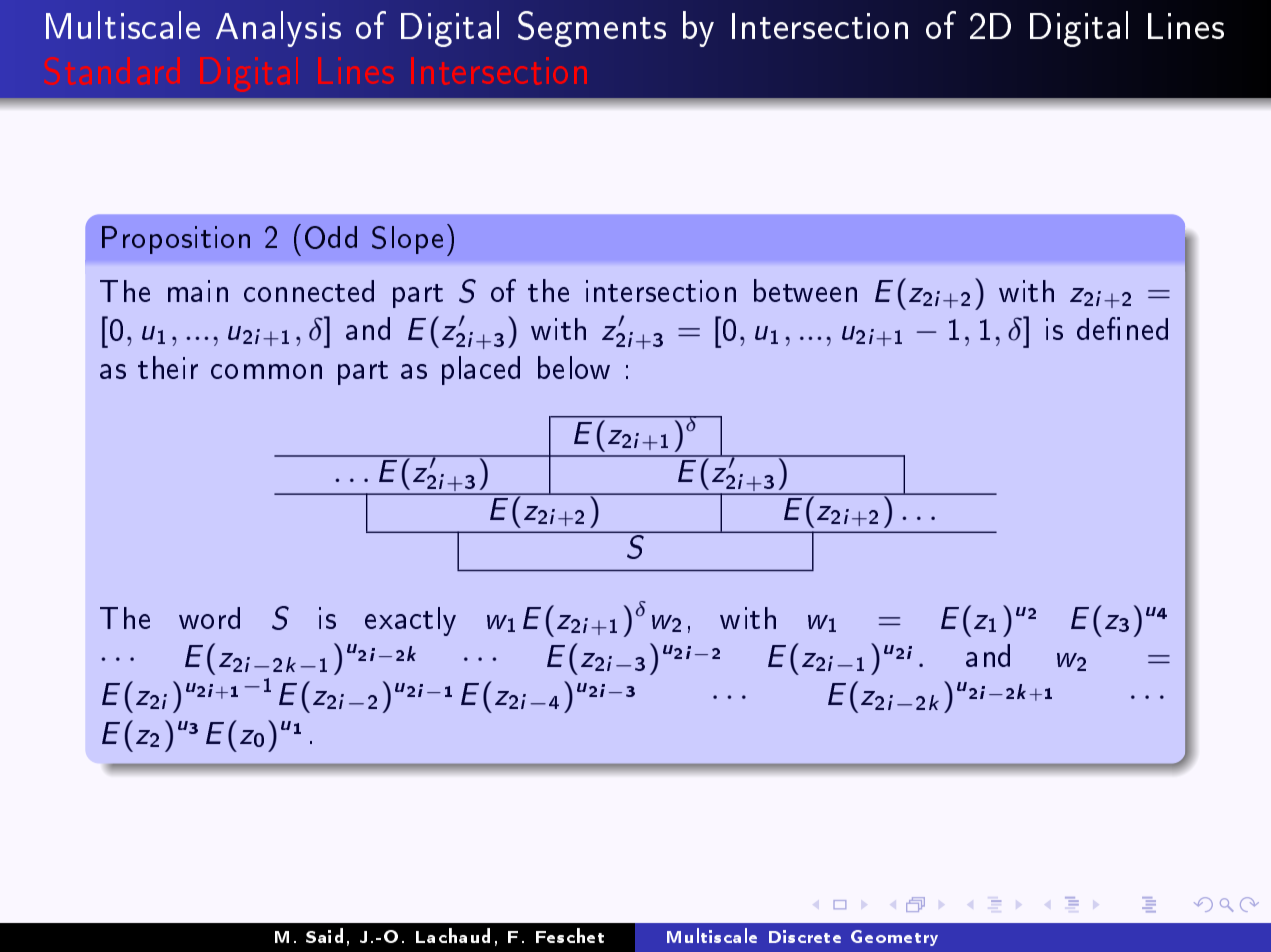 The height and width of the page is (952, 1271). What do you see at coordinates (805, 936) in the page?
I see `Discrete` at bounding box center [805, 936].
